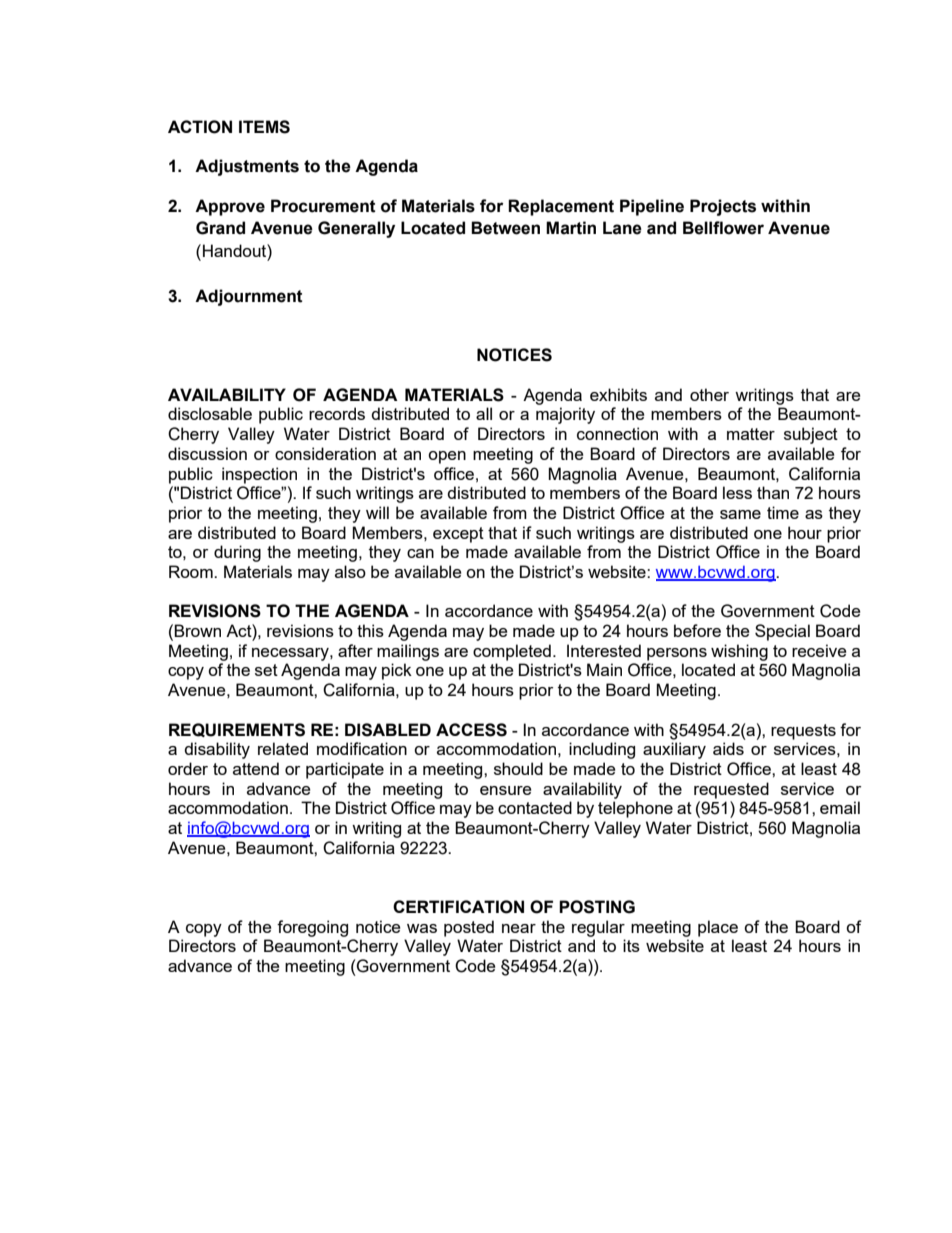 Image resolution: width=952 pixels, height=1233 pixels. I want to click on foregoing, so click(312, 928).
